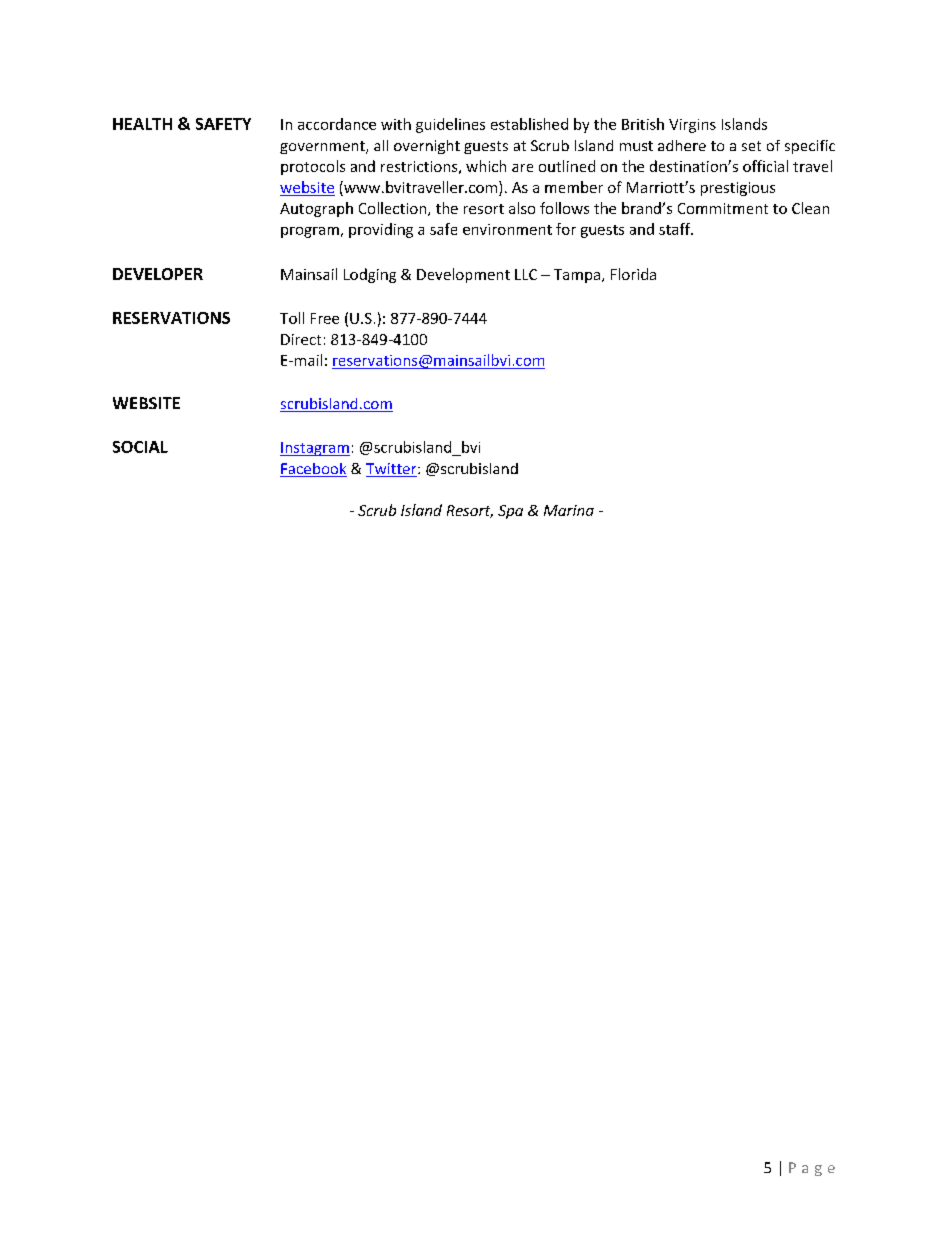  I want to click on which, so click(486, 166).
